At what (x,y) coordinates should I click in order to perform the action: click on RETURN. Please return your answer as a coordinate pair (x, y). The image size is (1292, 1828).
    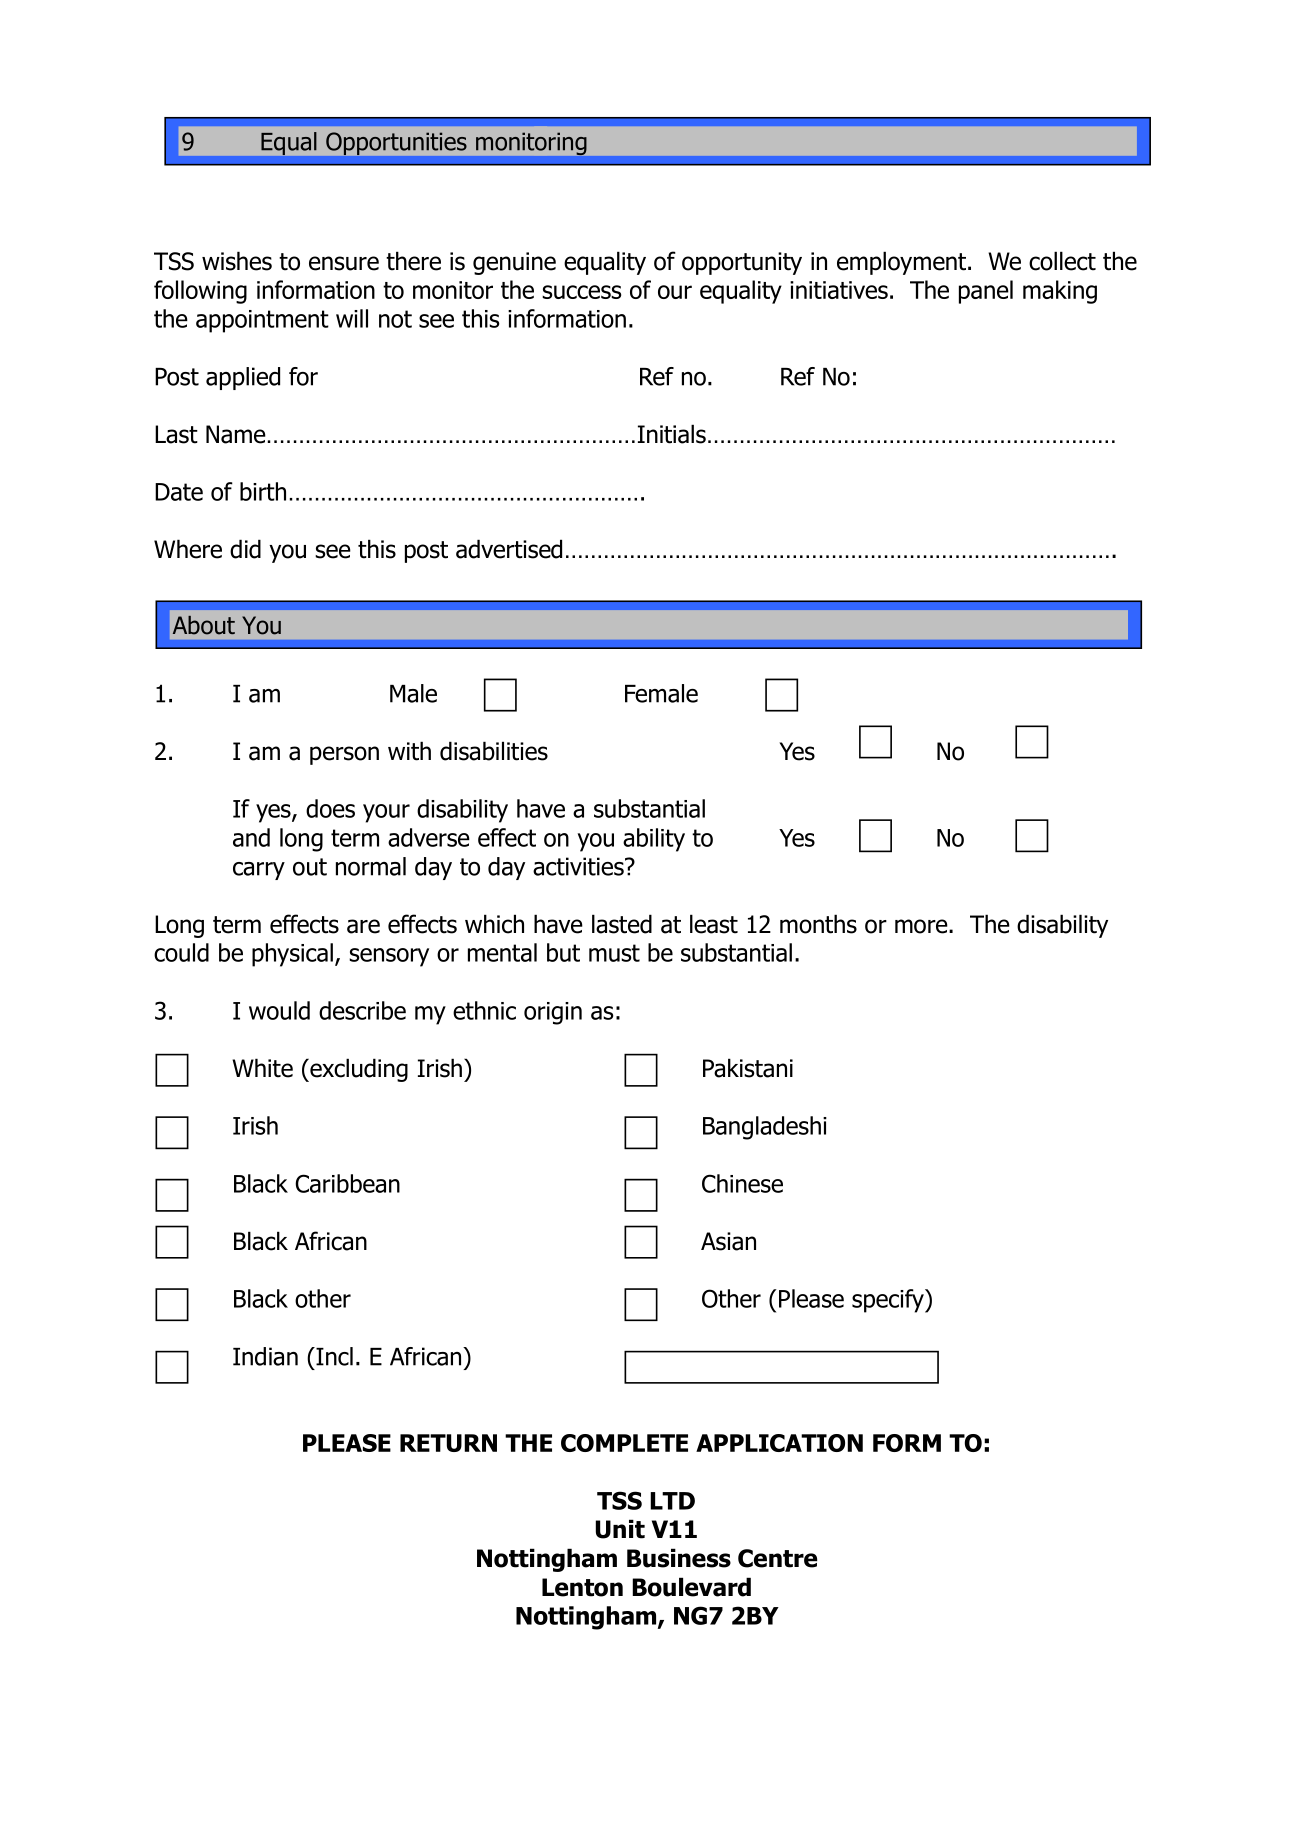
    Looking at the image, I should click on (448, 1443).
